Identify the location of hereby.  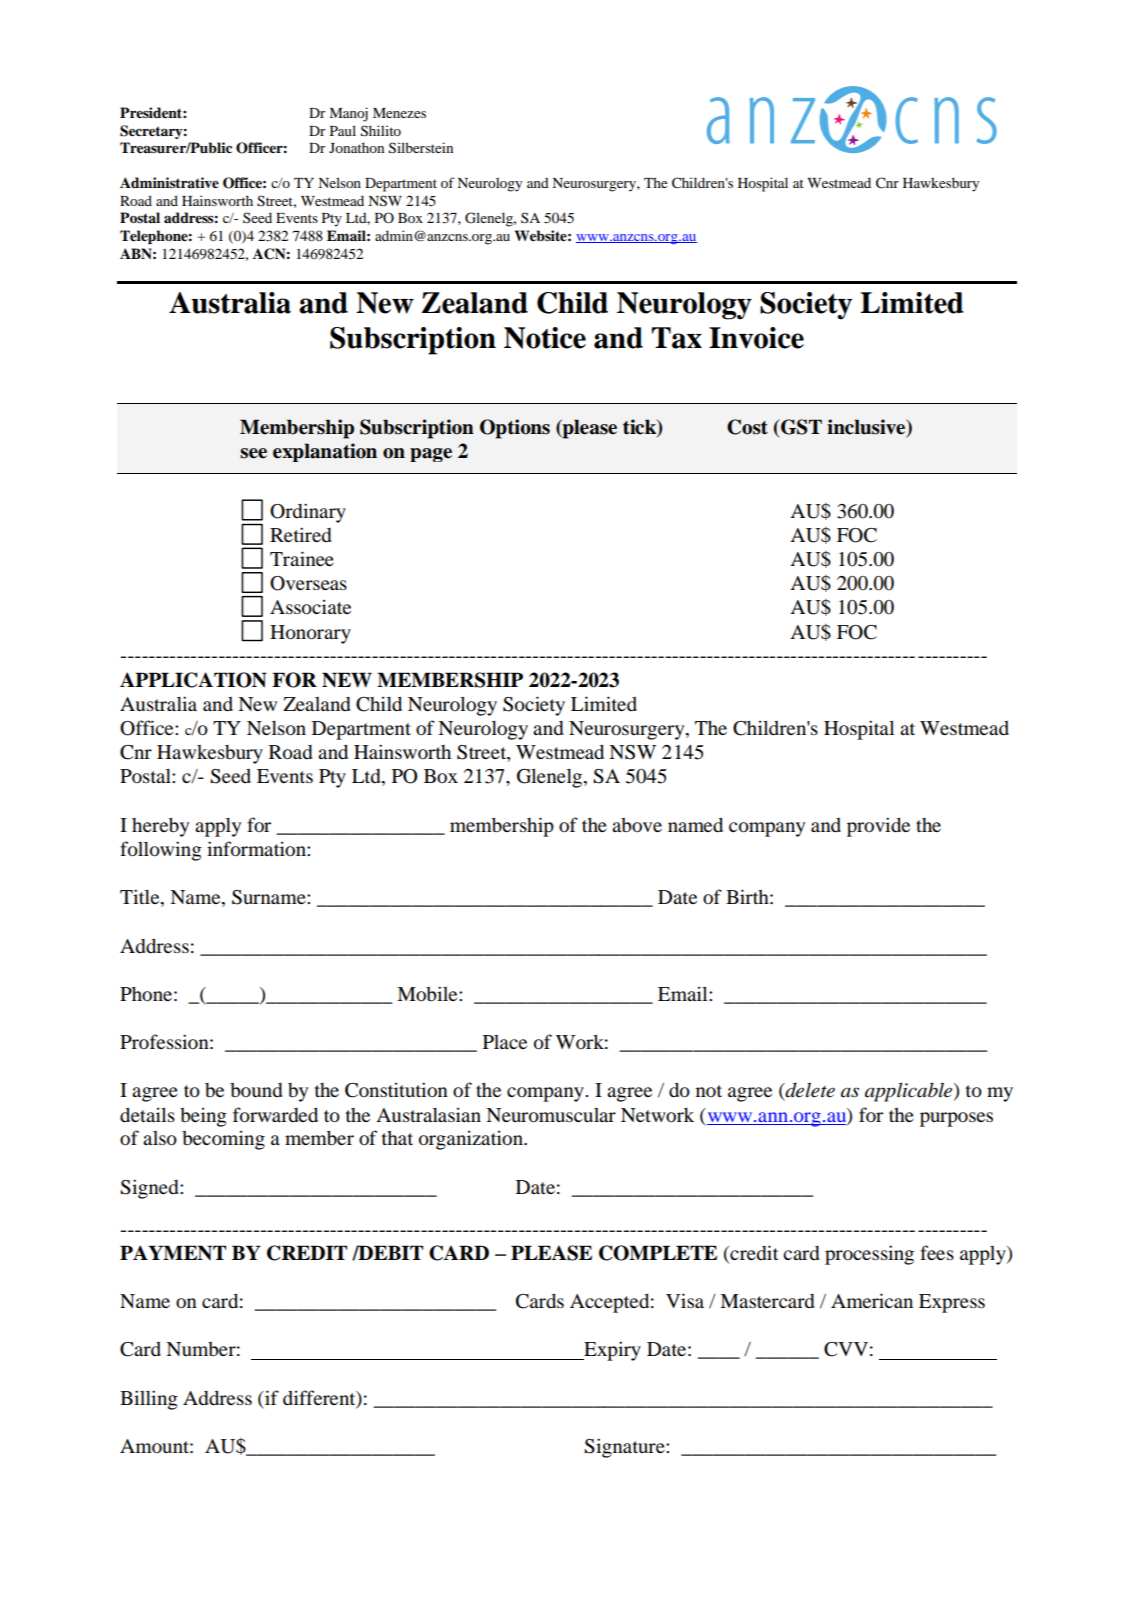
(160, 827).
